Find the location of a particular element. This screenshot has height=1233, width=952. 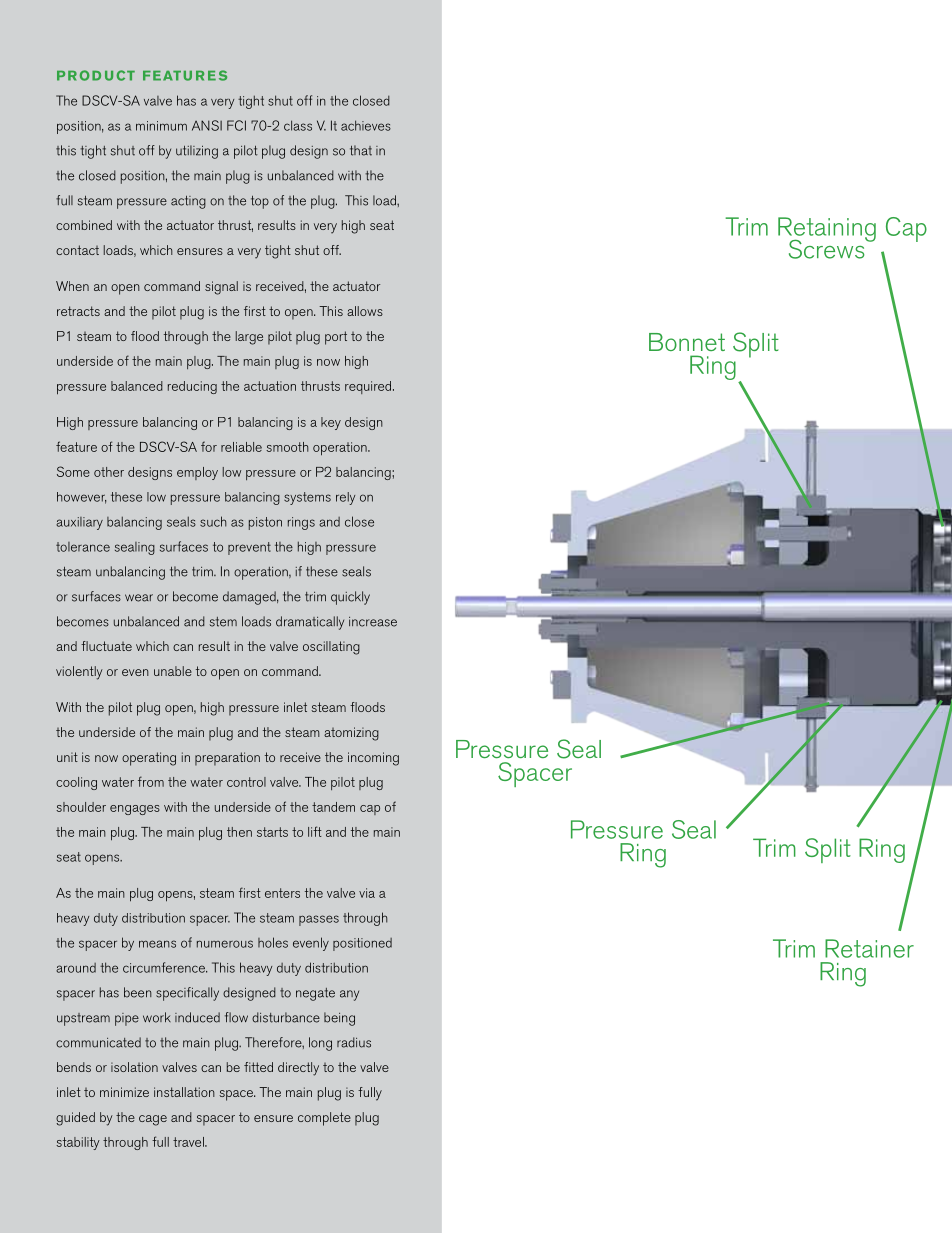

utilizing is located at coordinates (197, 152).
